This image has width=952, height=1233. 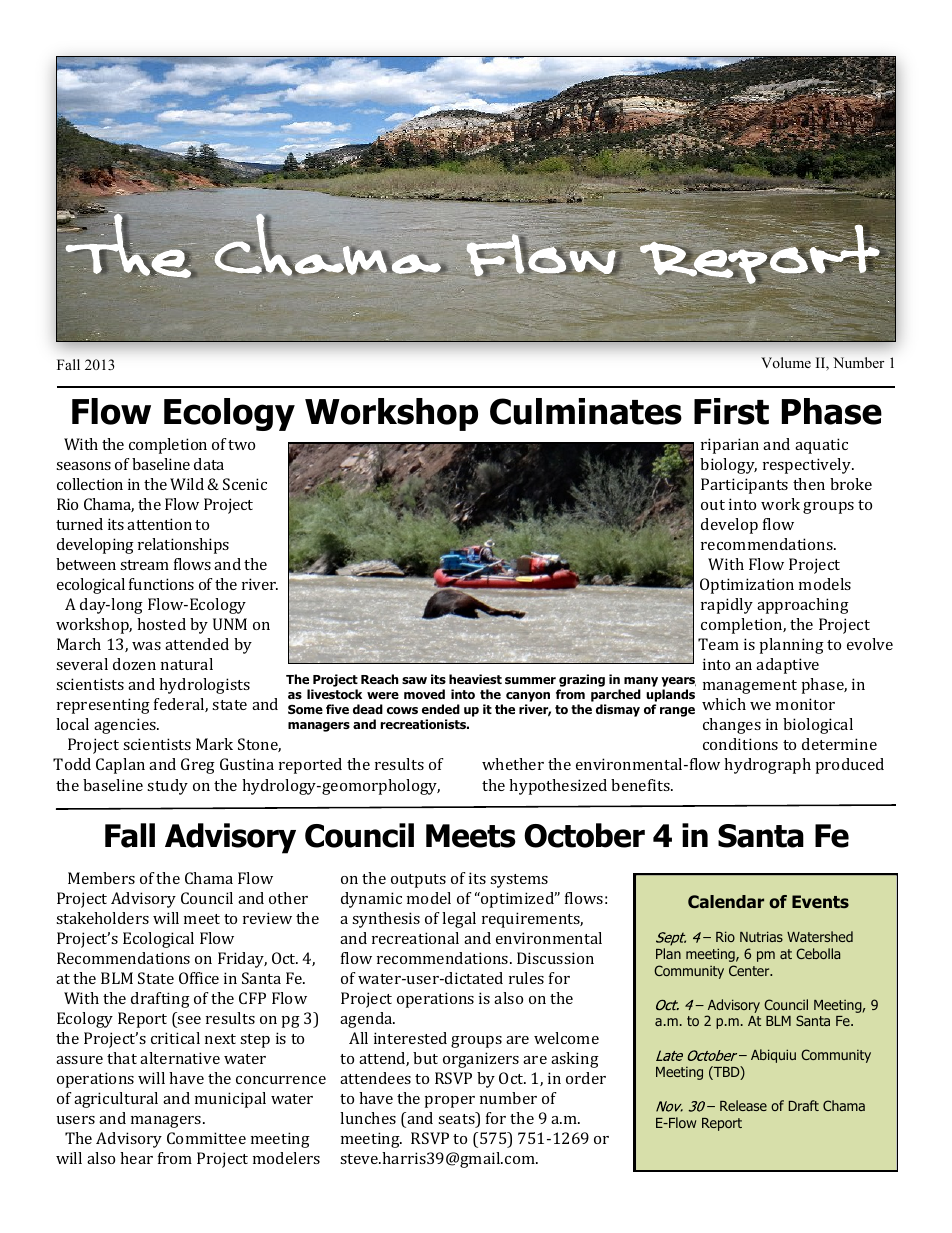 What do you see at coordinates (513, 764) in the image?
I see `whether` at bounding box center [513, 764].
